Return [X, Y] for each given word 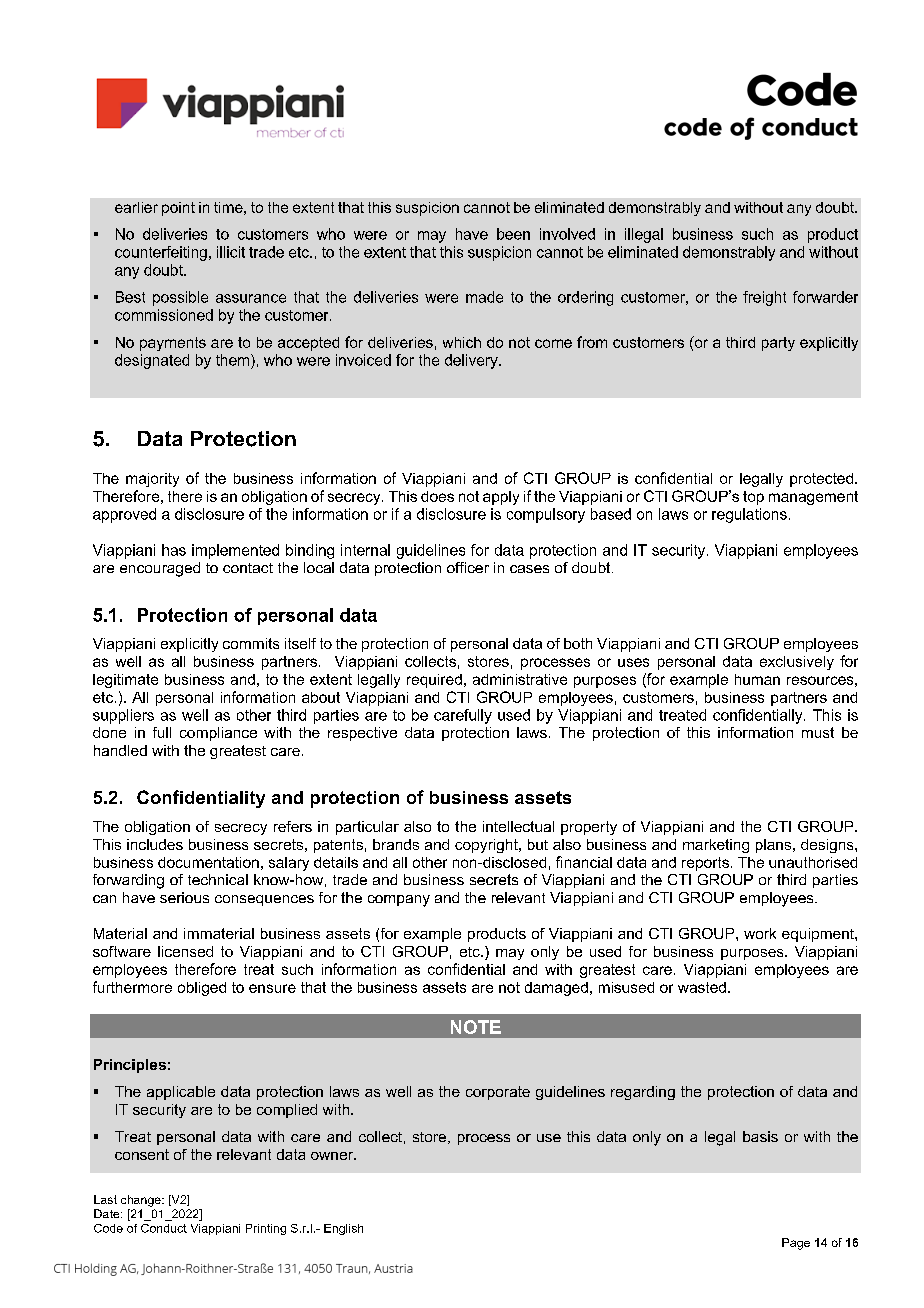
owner [333, 1156]
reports [705, 864]
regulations [749, 515]
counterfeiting [161, 253]
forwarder [825, 297]
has [174, 550]
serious [184, 897]
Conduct [164, 1228]
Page [796, 1244]
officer [468, 567]
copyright [487, 846]
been [513, 234]
